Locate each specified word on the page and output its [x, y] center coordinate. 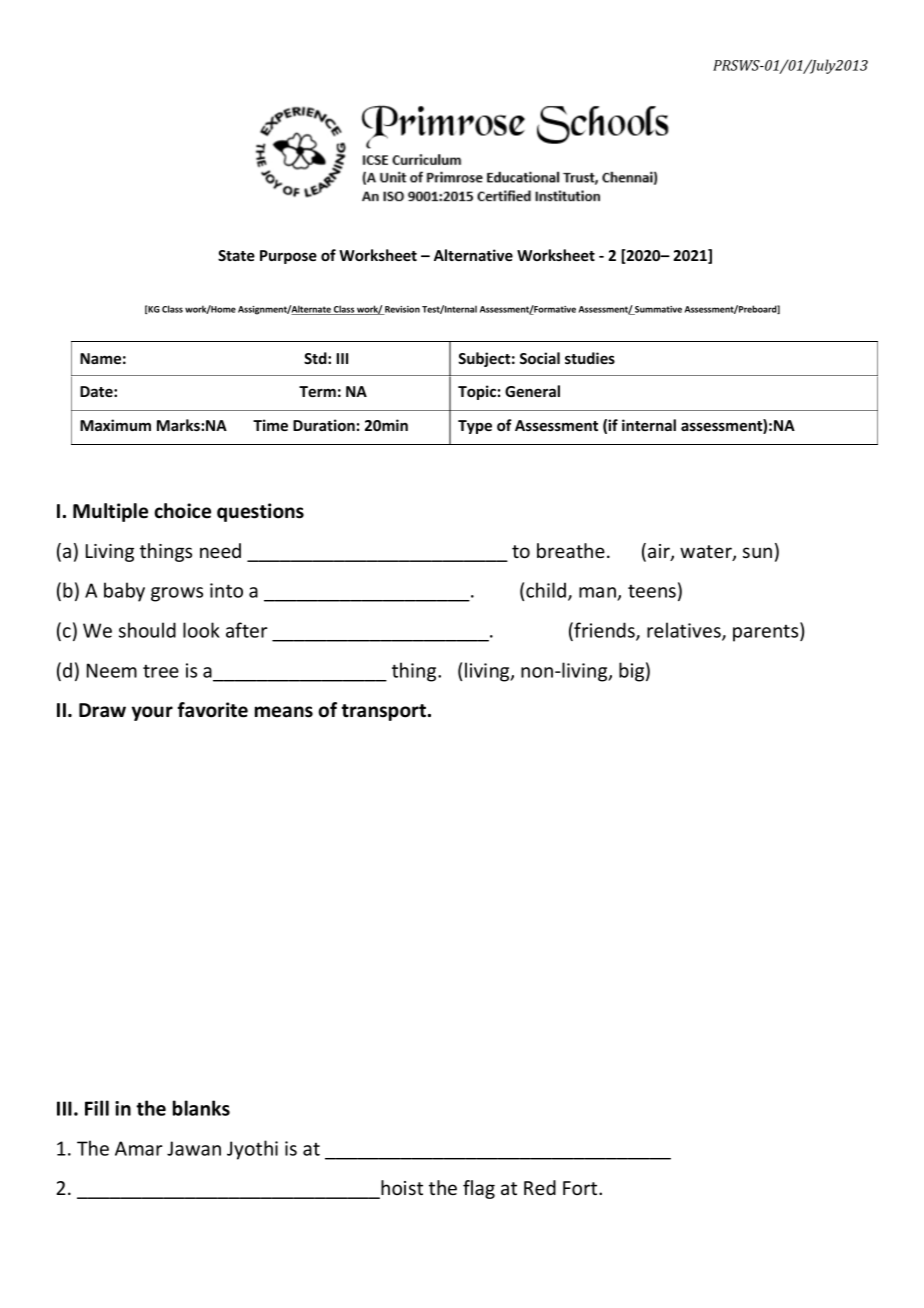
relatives [685, 631]
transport [383, 712]
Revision [401, 310]
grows [177, 594]
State [236, 255]
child [547, 591]
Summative [657, 310]
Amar [139, 1148]
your [152, 713]
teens [652, 591]
